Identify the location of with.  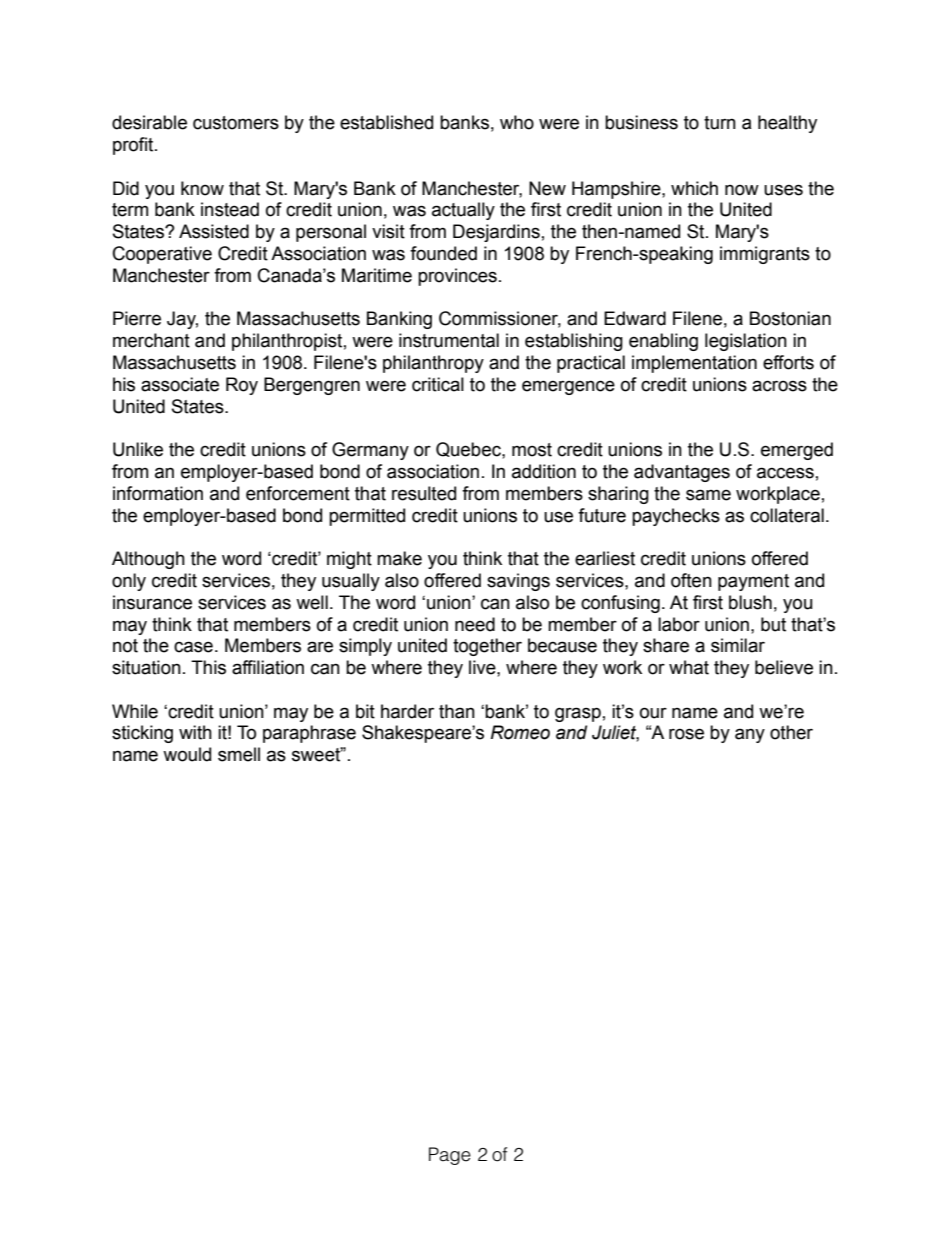
(195, 732).
